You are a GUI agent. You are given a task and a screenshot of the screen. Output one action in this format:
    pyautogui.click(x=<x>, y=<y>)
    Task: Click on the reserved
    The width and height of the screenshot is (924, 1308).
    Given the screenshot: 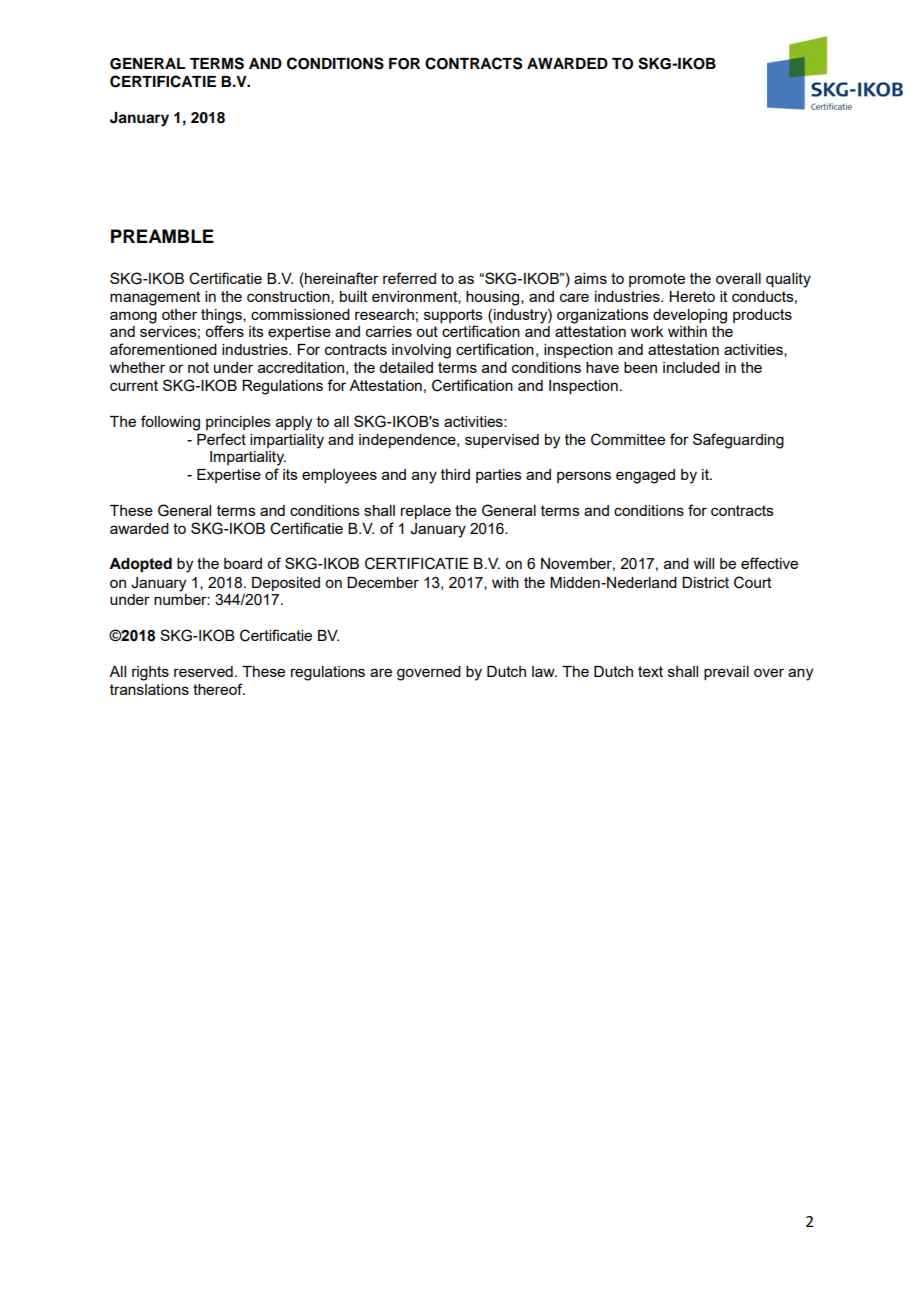 What is the action you would take?
    pyautogui.click(x=203, y=671)
